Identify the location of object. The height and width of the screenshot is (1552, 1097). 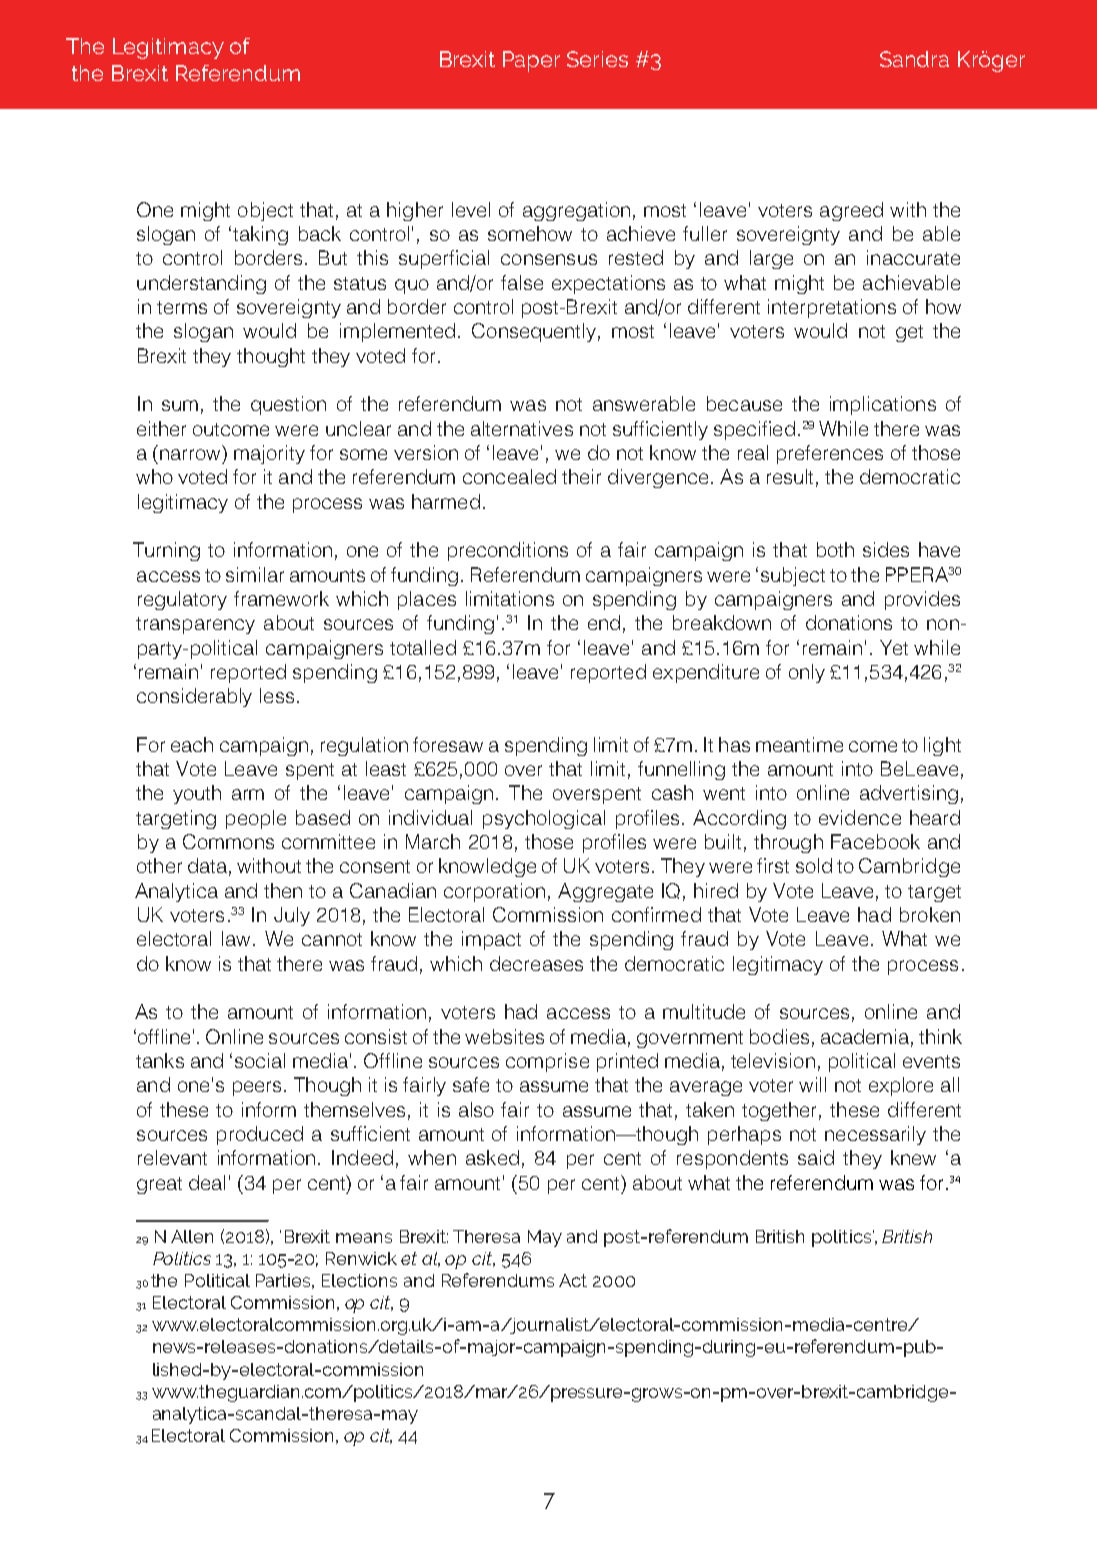
(265, 211).
